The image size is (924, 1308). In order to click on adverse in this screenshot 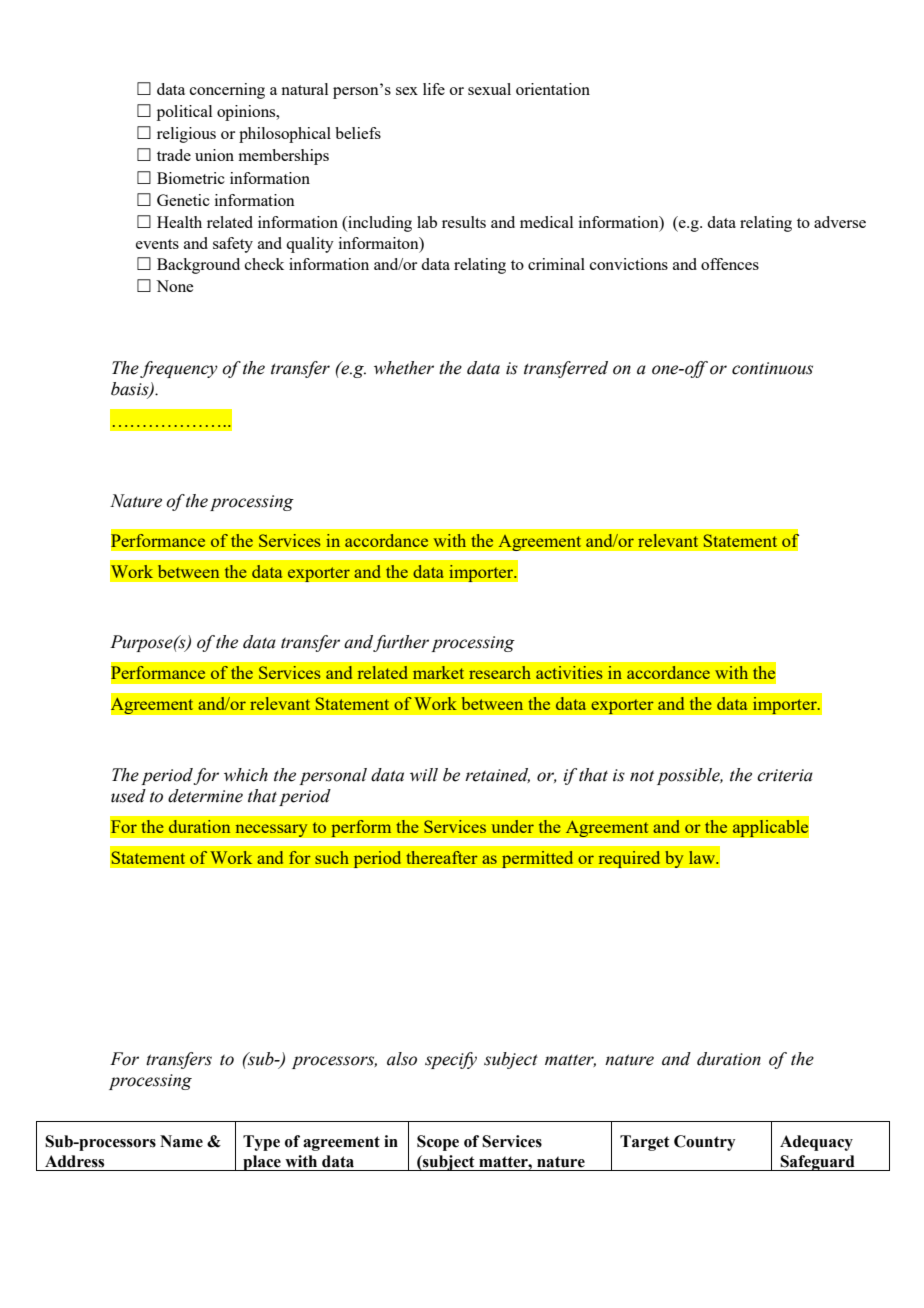, I will do `click(840, 222)`.
